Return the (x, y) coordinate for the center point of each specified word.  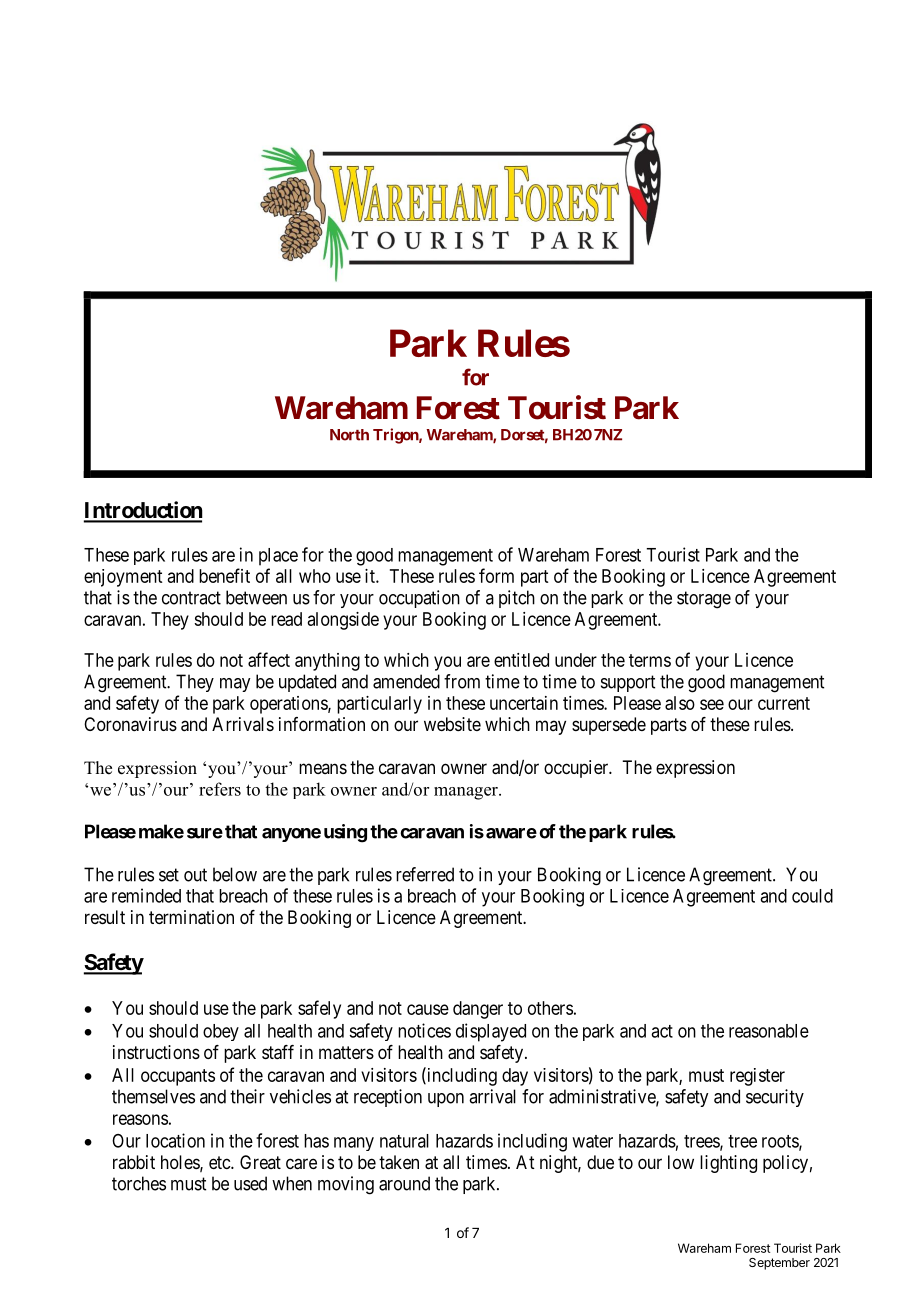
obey (221, 1032)
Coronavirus (130, 724)
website (452, 724)
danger (478, 1010)
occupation (419, 599)
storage (704, 600)
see (712, 704)
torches (139, 1183)
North (349, 435)
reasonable (769, 1031)
